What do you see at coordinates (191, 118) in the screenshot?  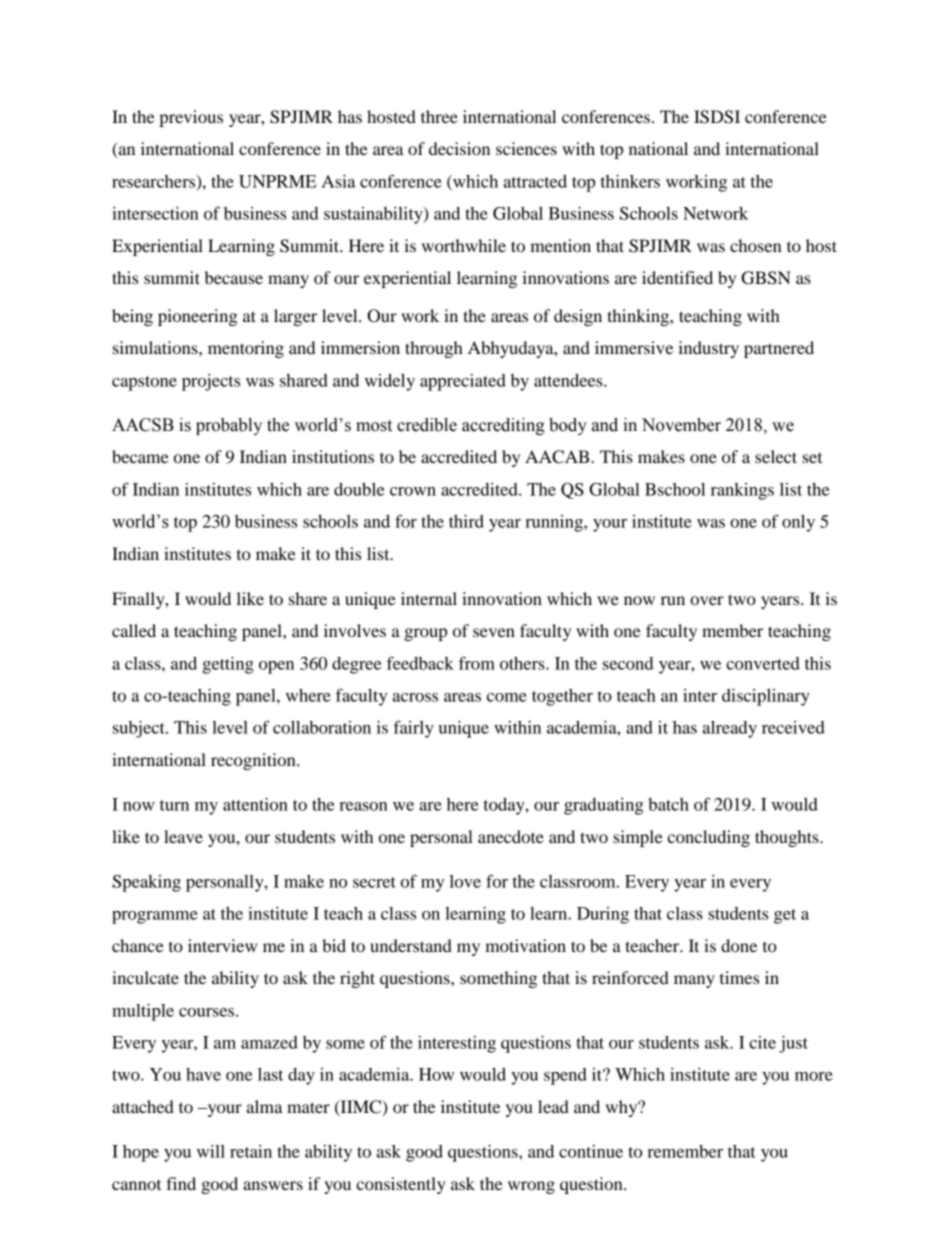 I see `previous` at bounding box center [191, 118].
